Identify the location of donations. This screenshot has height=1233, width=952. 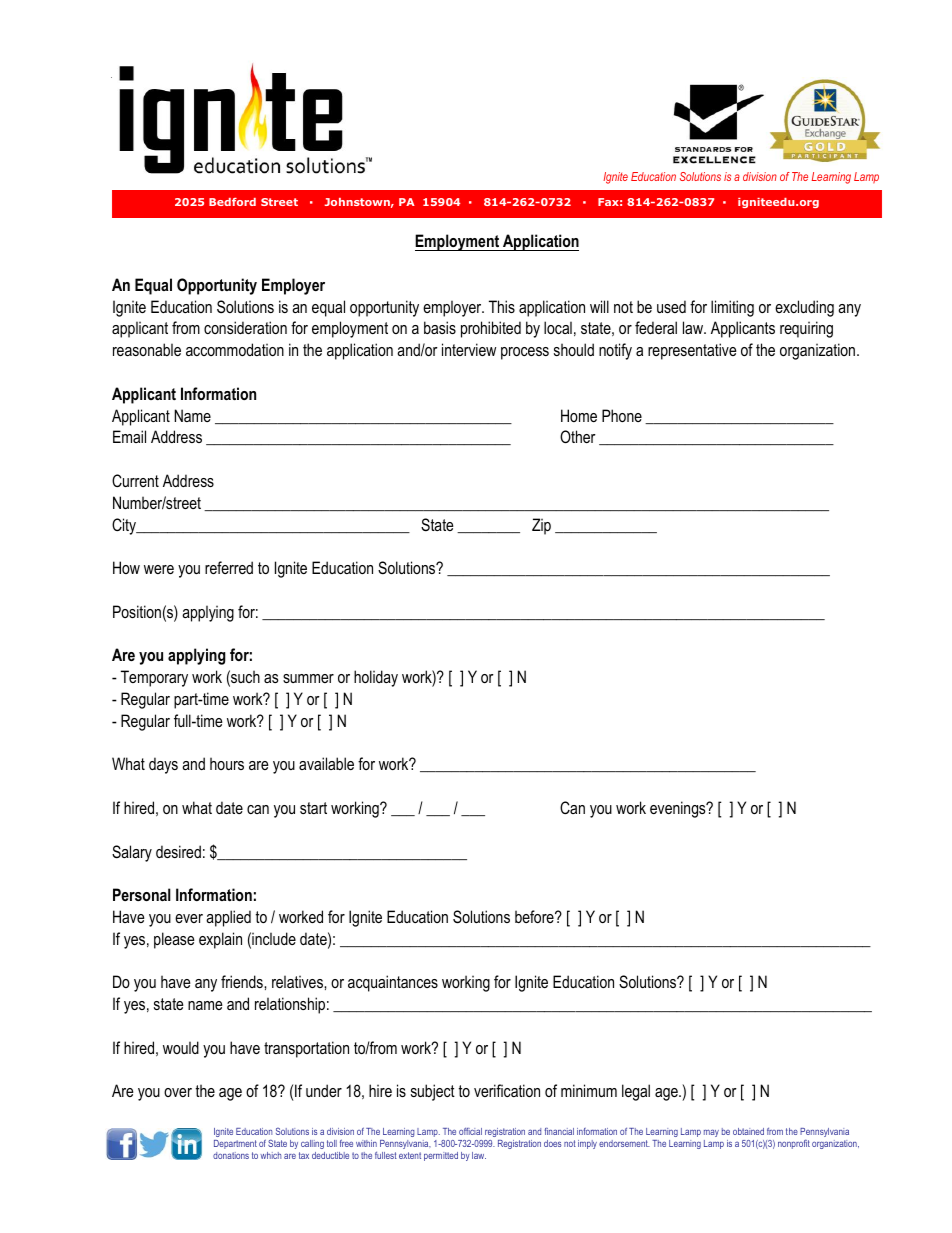
(231, 1155).
